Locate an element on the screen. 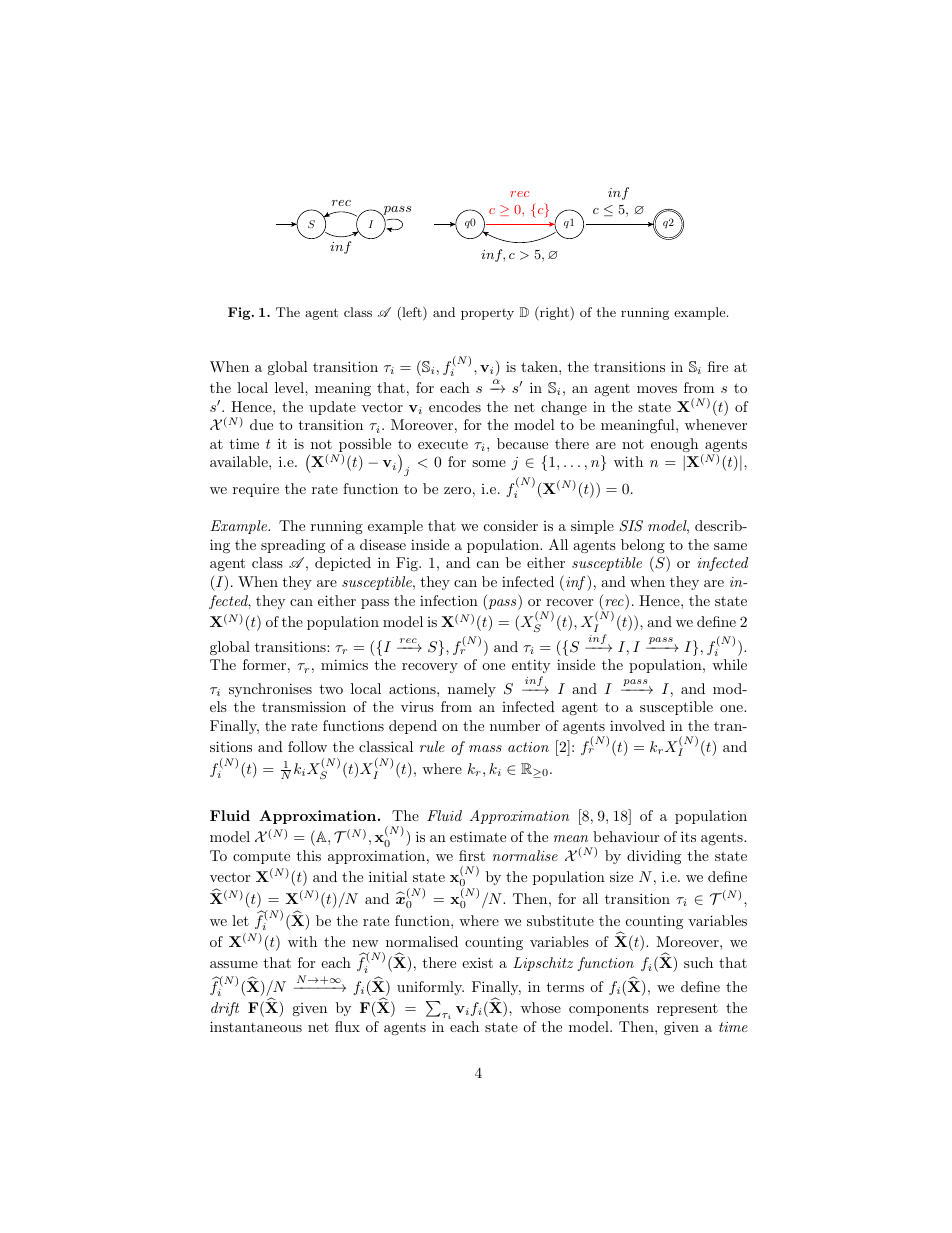  consider is located at coordinates (511, 525).
